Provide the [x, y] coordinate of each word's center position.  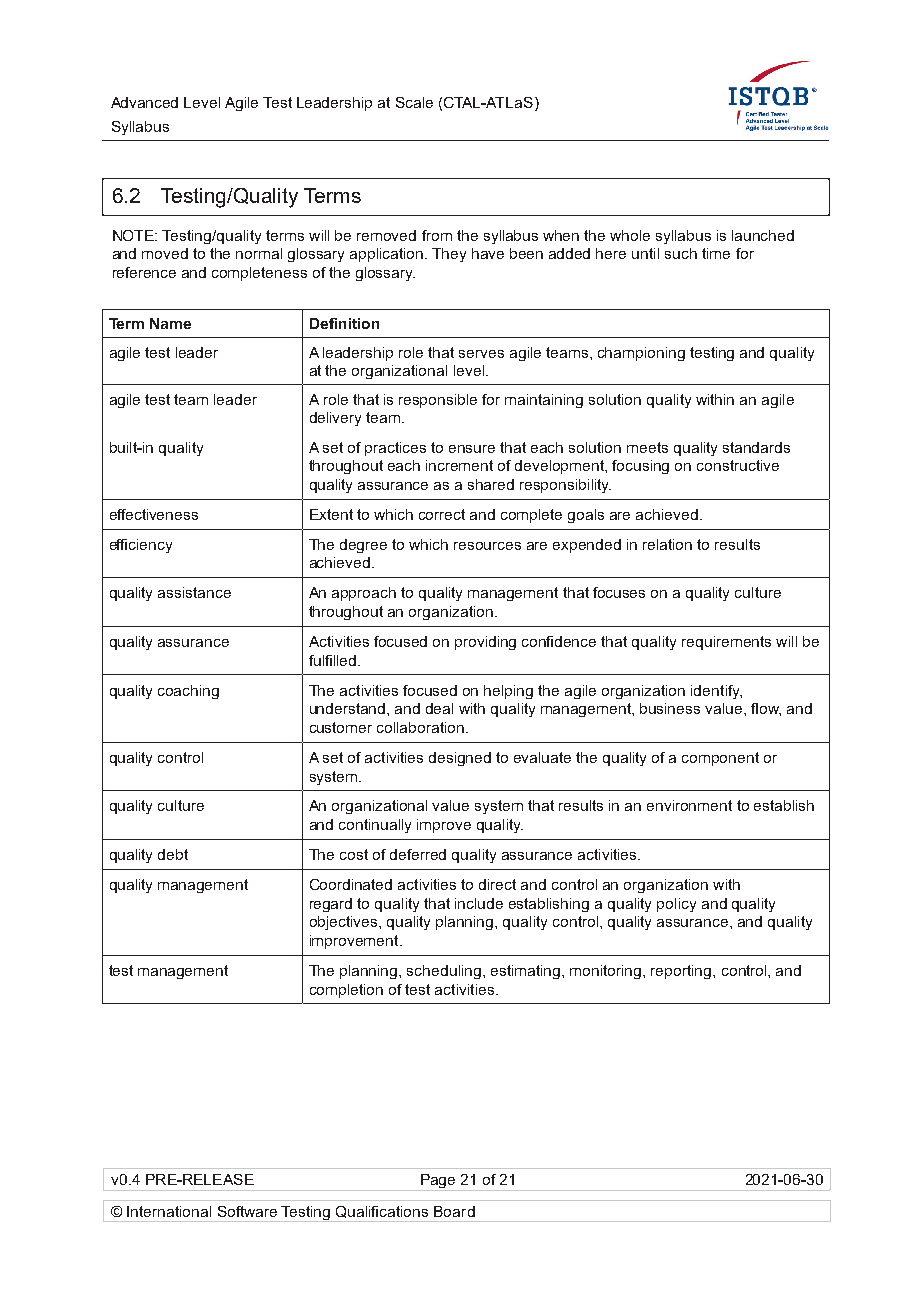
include [479, 903]
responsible [438, 401]
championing [641, 354]
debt [173, 854]
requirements [726, 643]
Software [247, 1211]
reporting [682, 972]
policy [676, 905]
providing [485, 643]
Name [170, 323]
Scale [414, 102]
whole [630, 235]
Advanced [144, 102]
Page [438, 1182]
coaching [188, 692]
